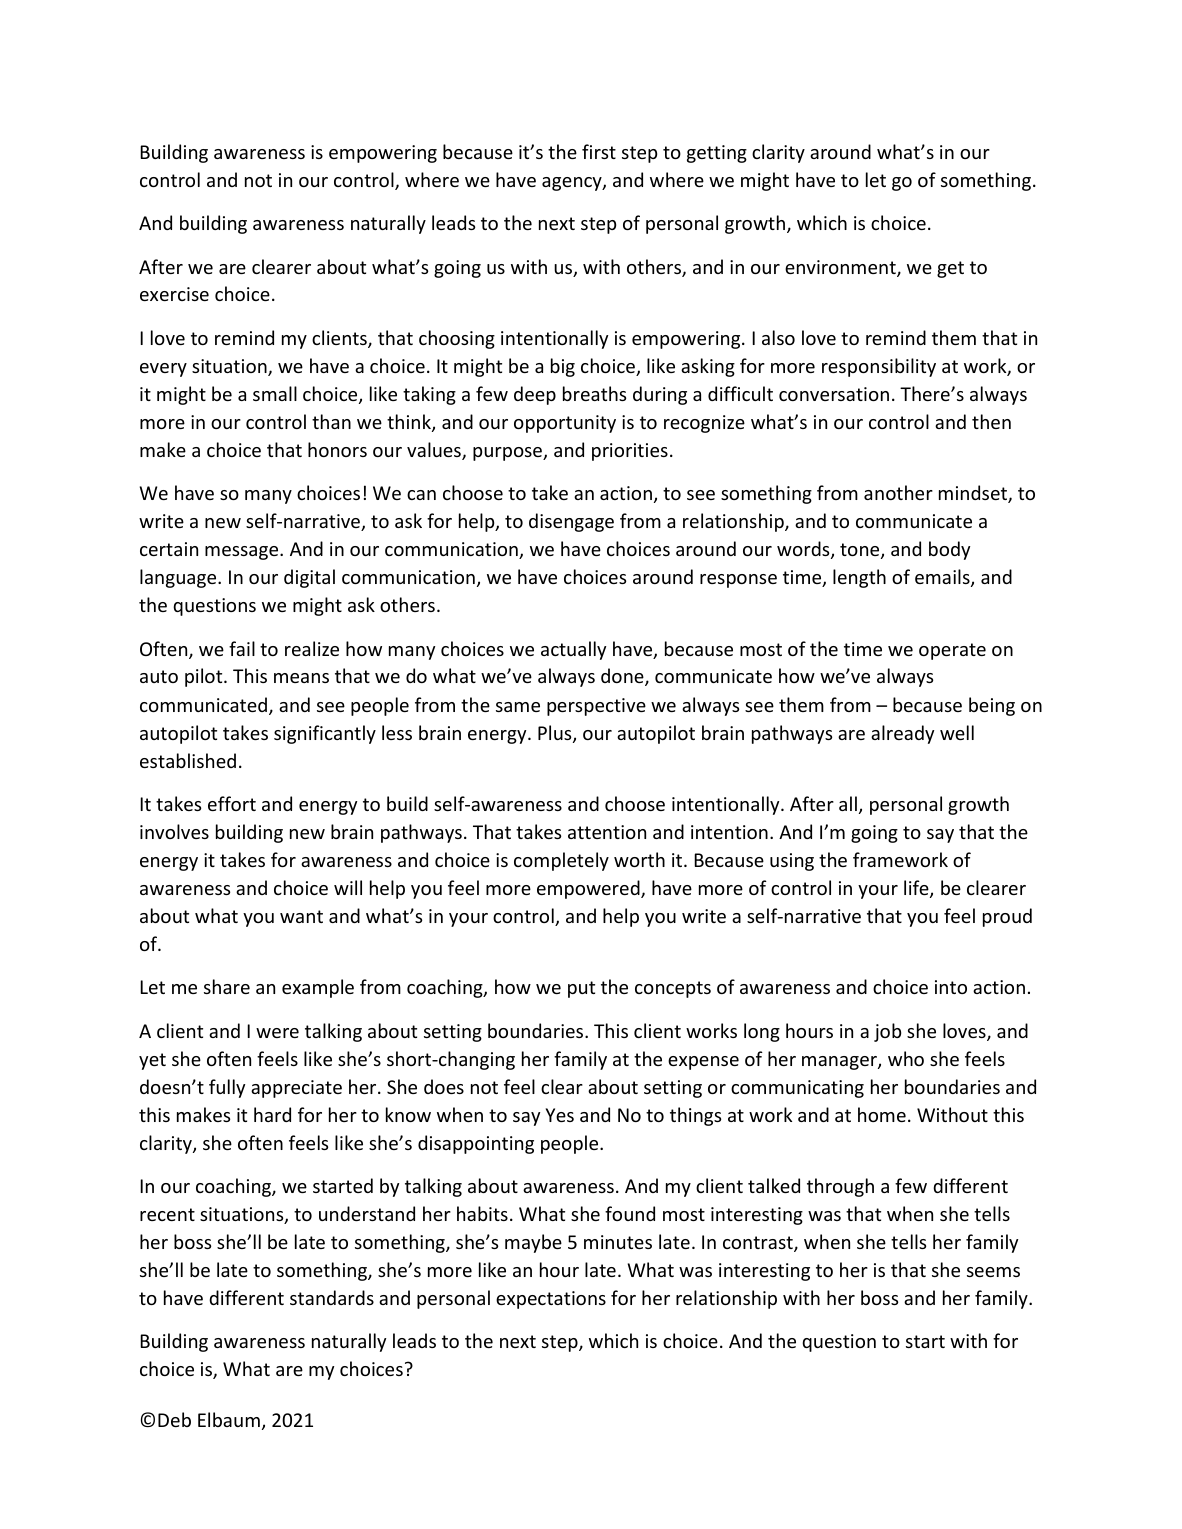 Image resolution: width=1182 pixels, height=1529 pixels. Describe the element at coordinates (243, 553) in the page. I see `message` at that location.
